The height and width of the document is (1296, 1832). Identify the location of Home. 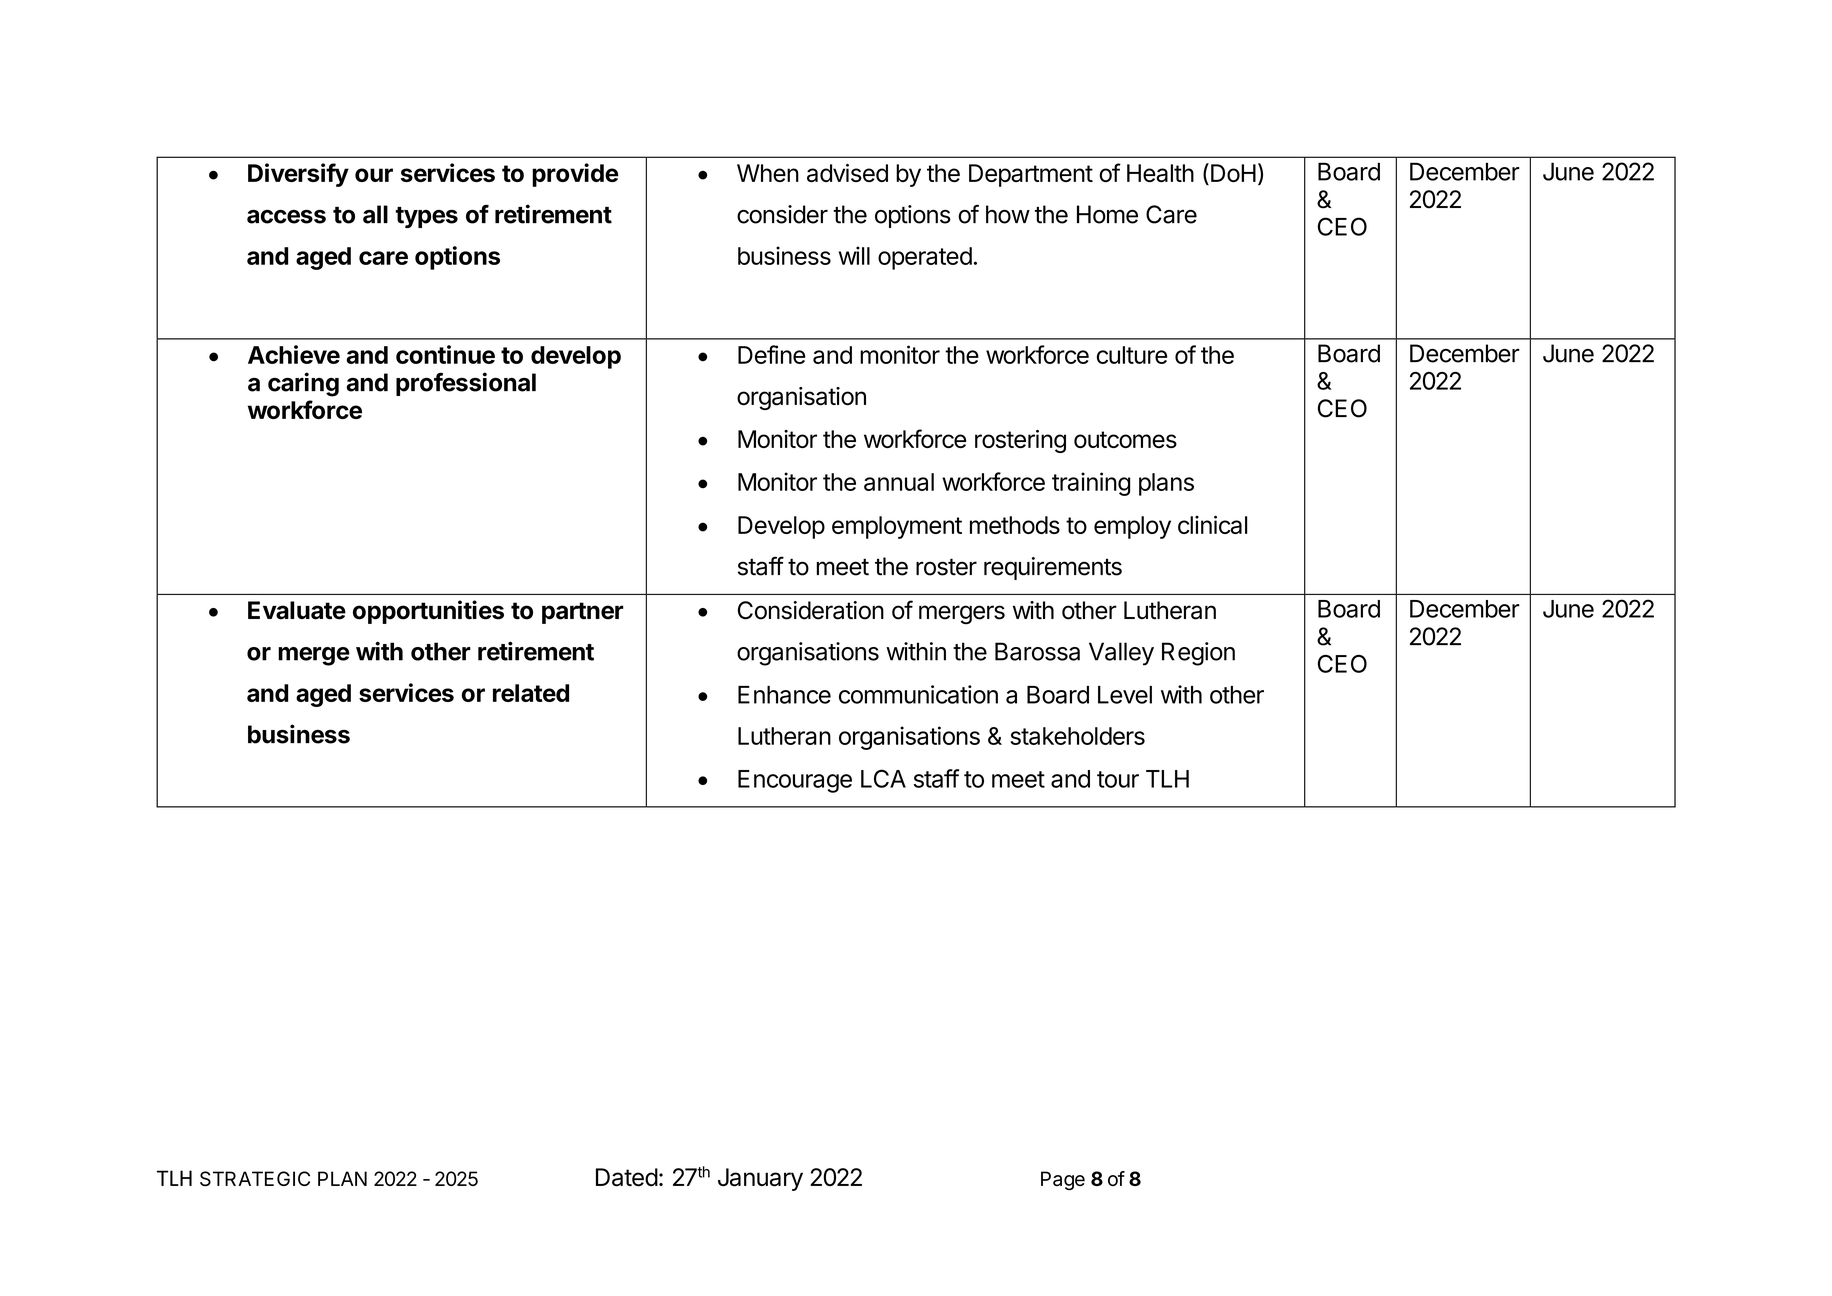
(1107, 214).
